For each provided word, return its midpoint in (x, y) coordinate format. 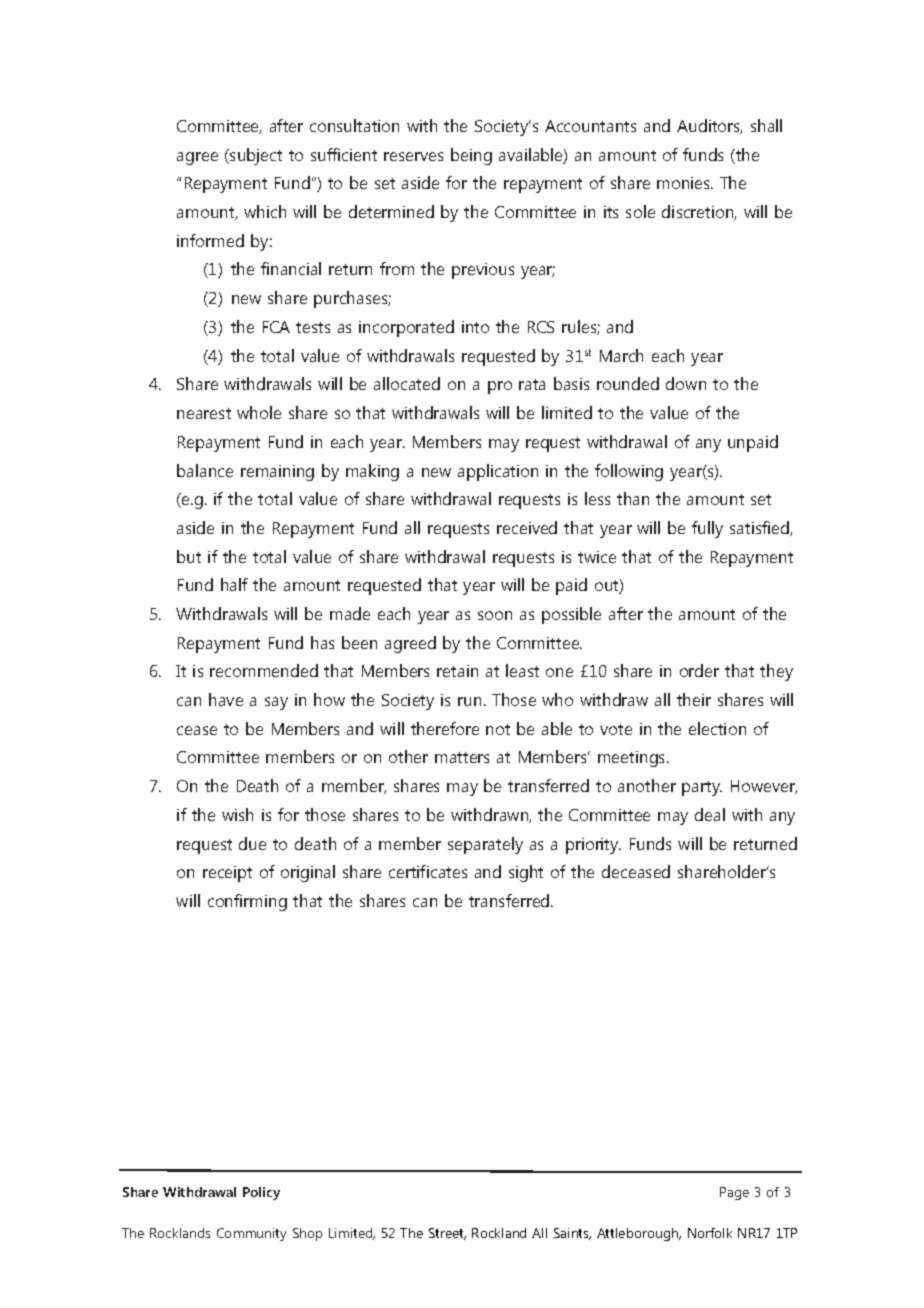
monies (685, 183)
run (469, 701)
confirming (247, 902)
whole (259, 412)
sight (526, 873)
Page (734, 1193)
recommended (264, 670)
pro (500, 387)
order (699, 670)
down (686, 383)
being (471, 156)
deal (710, 814)
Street (447, 1234)
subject (255, 156)
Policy (261, 1193)
